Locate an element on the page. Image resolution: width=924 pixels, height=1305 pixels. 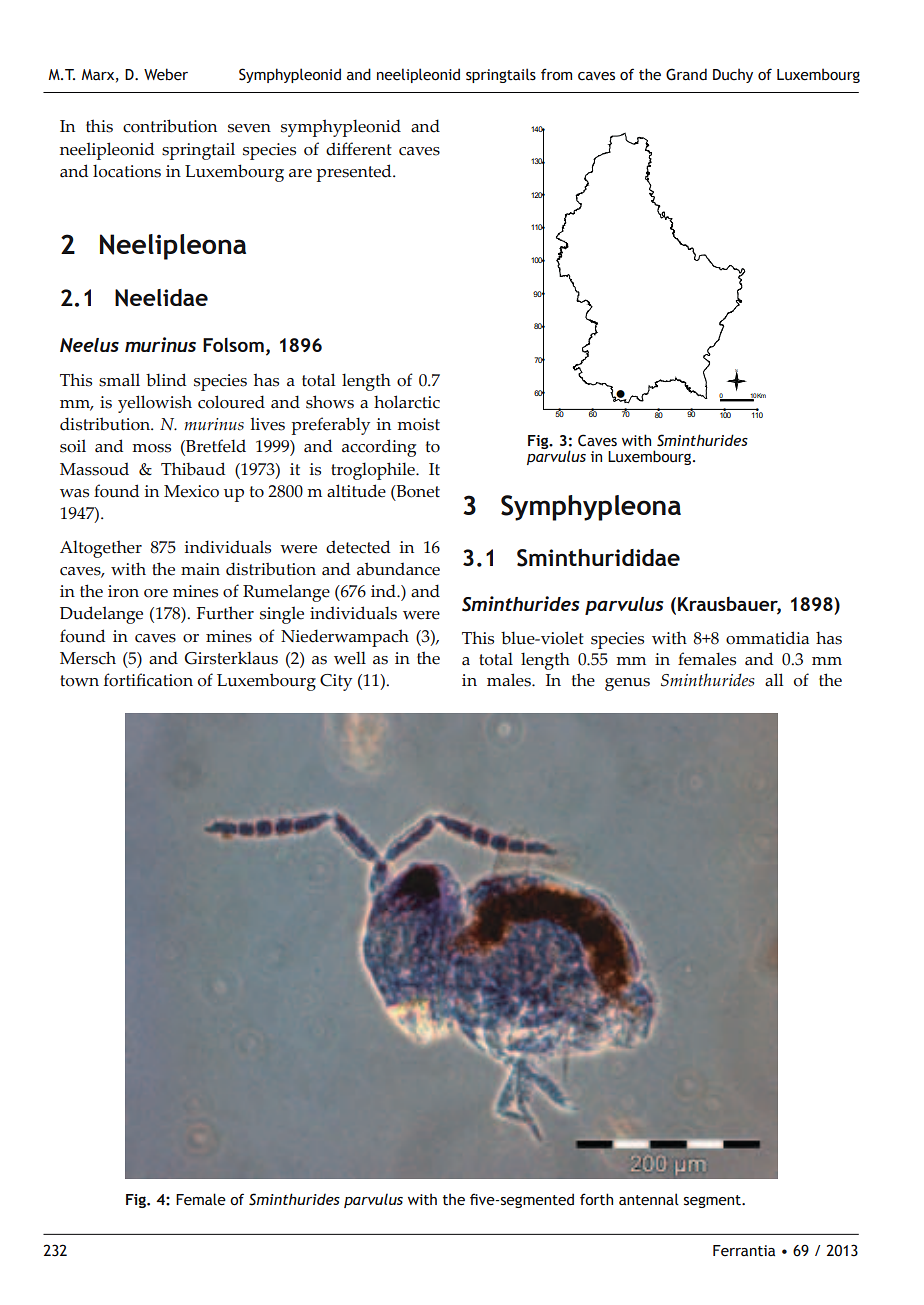
different is located at coordinates (359, 149).
